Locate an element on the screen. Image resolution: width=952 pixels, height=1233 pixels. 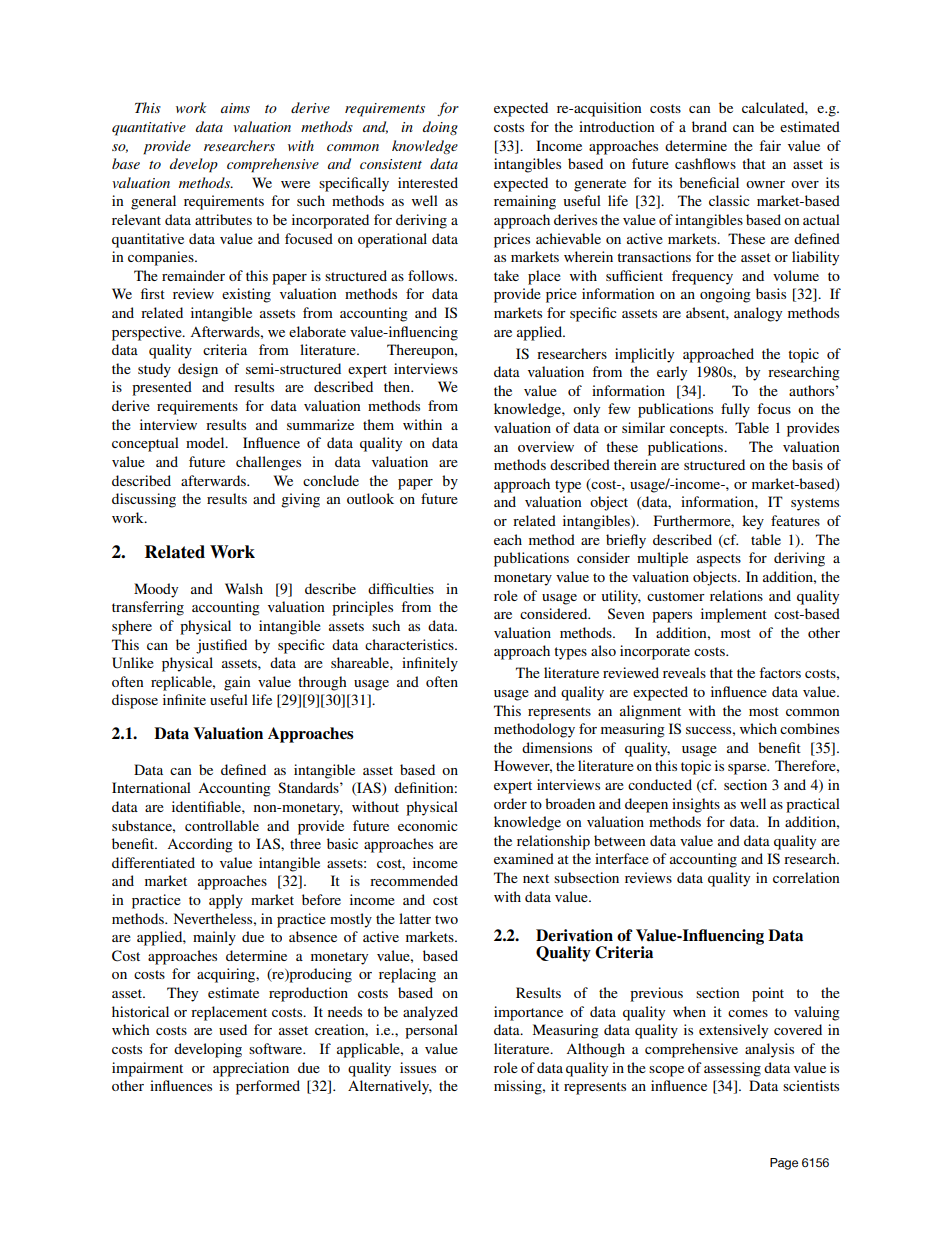
doing is located at coordinates (440, 128).
